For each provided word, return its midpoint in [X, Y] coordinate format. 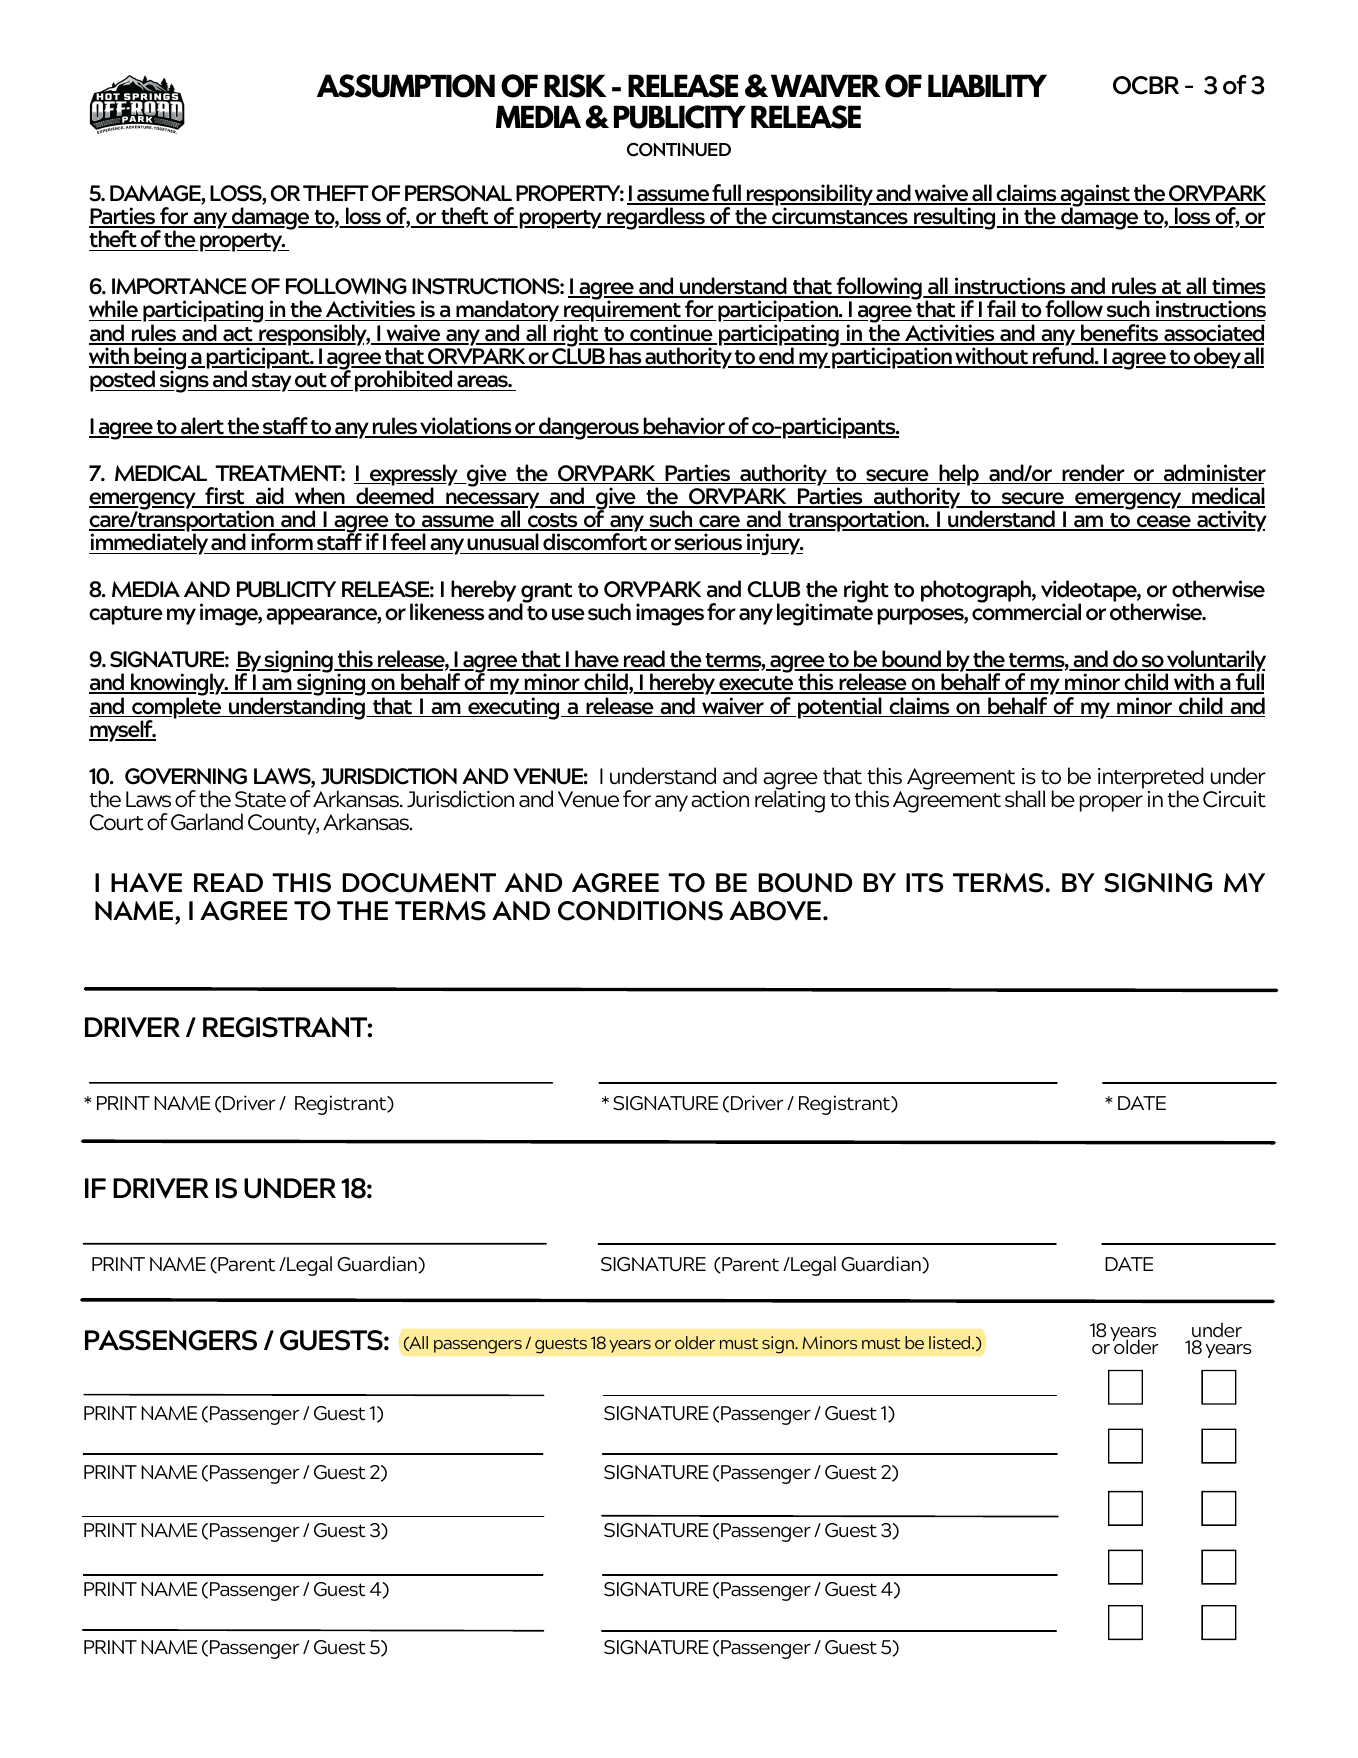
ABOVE [775, 911]
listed [951, 1342]
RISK [575, 86]
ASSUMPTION [406, 86]
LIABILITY [987, 85]
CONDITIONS [640, 911]
